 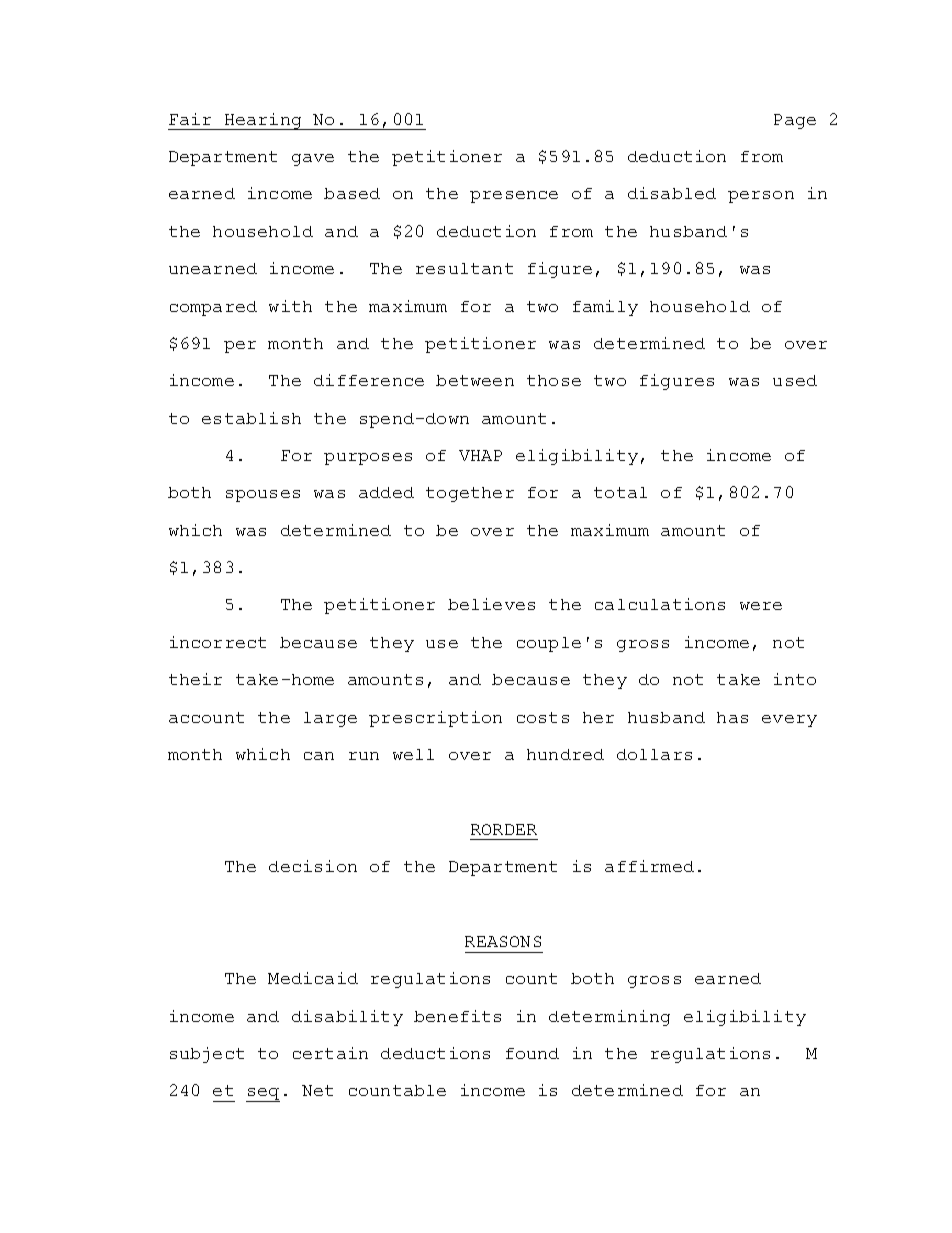 What do you see at coordinates (218, 642) in the image?
I see `incorrect` at bounding box center [218, 642].
